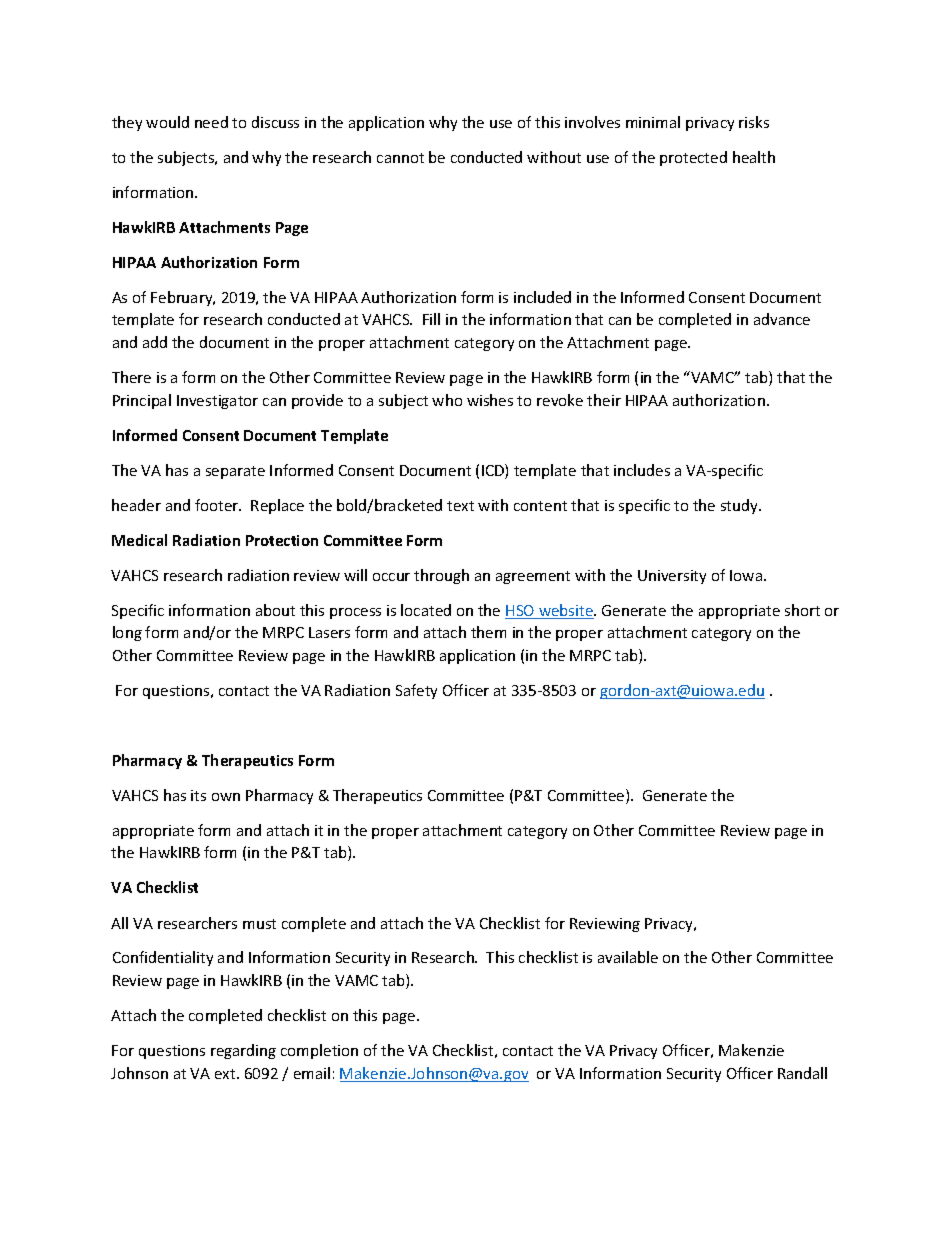 This image has height=1233, width=952. Describe the element at coordinates (400, 158) in the image. I see `cannot` at that location.
